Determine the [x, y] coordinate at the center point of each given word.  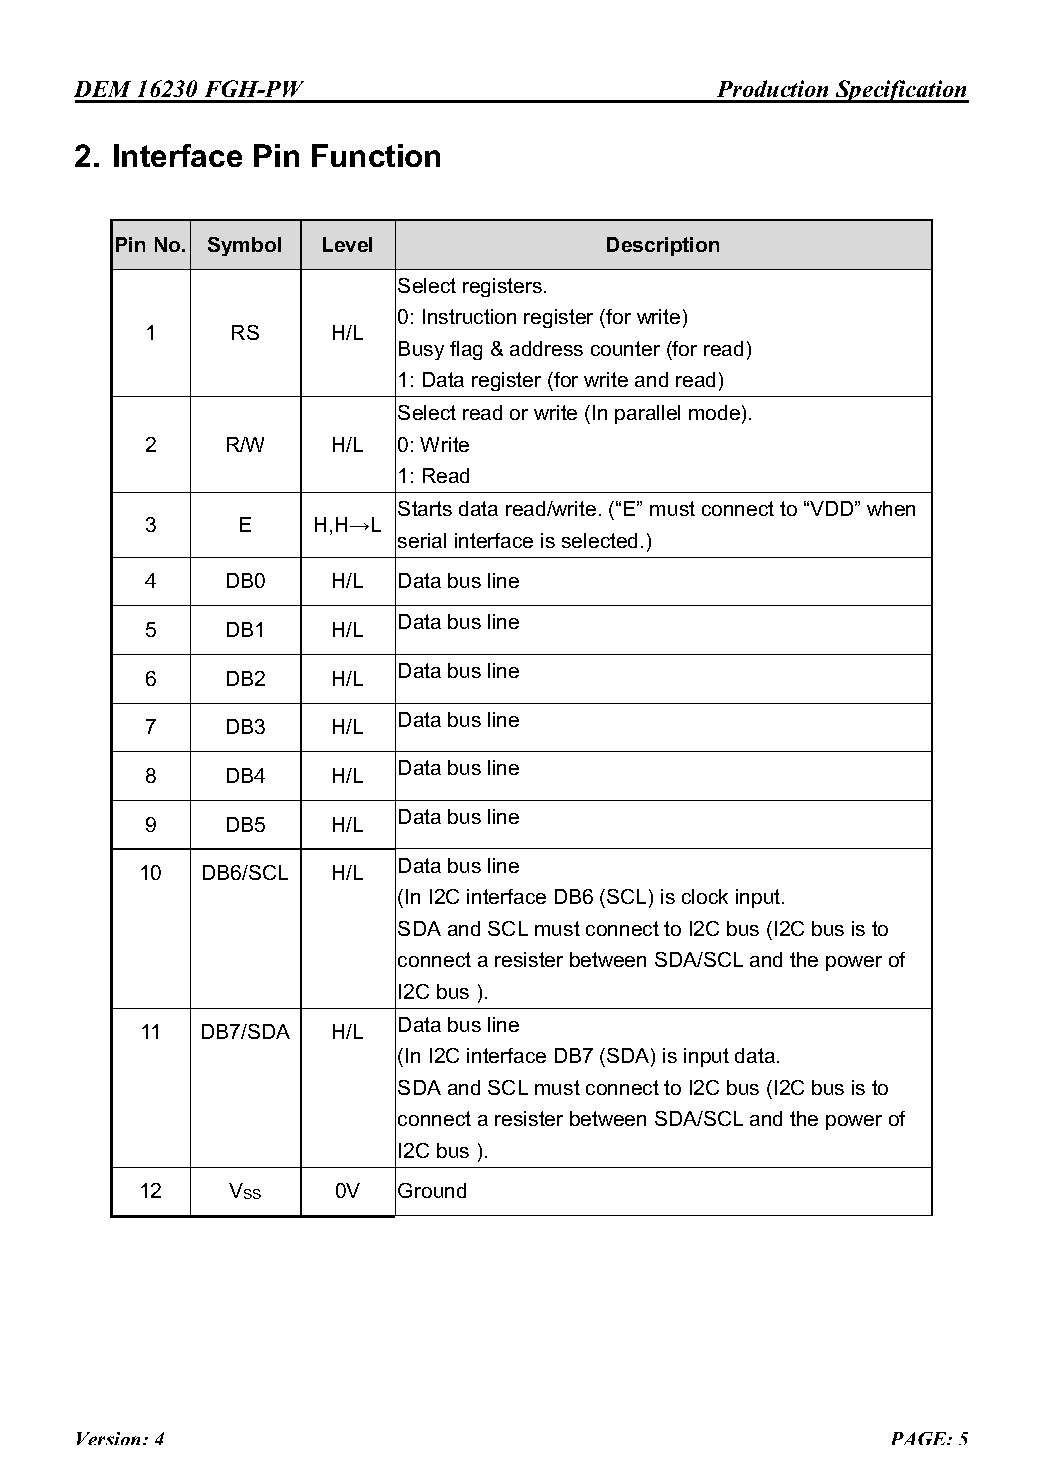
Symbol [244, 246]
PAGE [920, 1438]
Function [376, 155]
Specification [901, 91]
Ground [432, 1190]
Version [110, 1438]
